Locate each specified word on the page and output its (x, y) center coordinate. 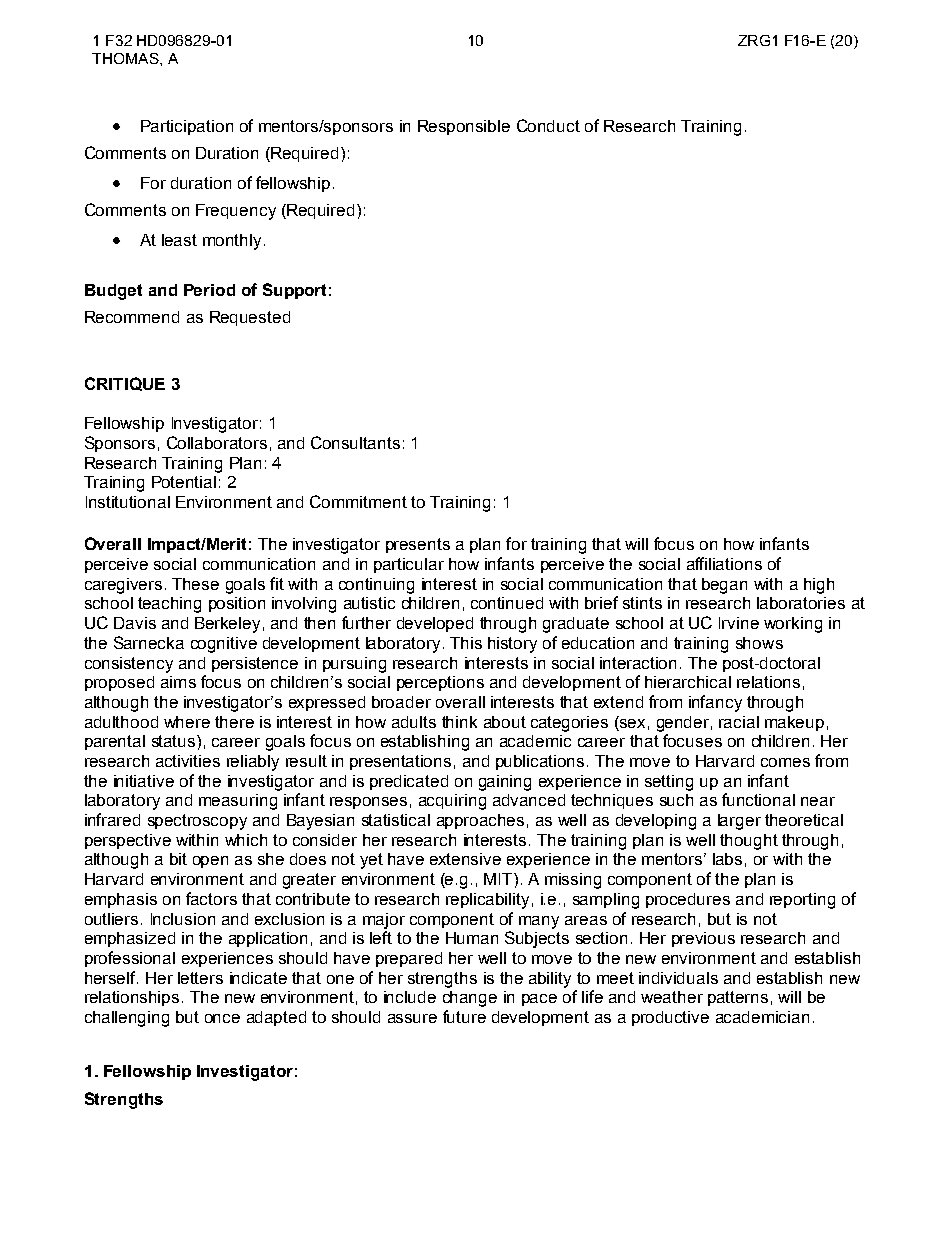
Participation (187, 127)
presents (418, 545)
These (195, 584)
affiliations (724, 563)
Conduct (548, 125)
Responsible (464, 127)
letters (200, 978)
